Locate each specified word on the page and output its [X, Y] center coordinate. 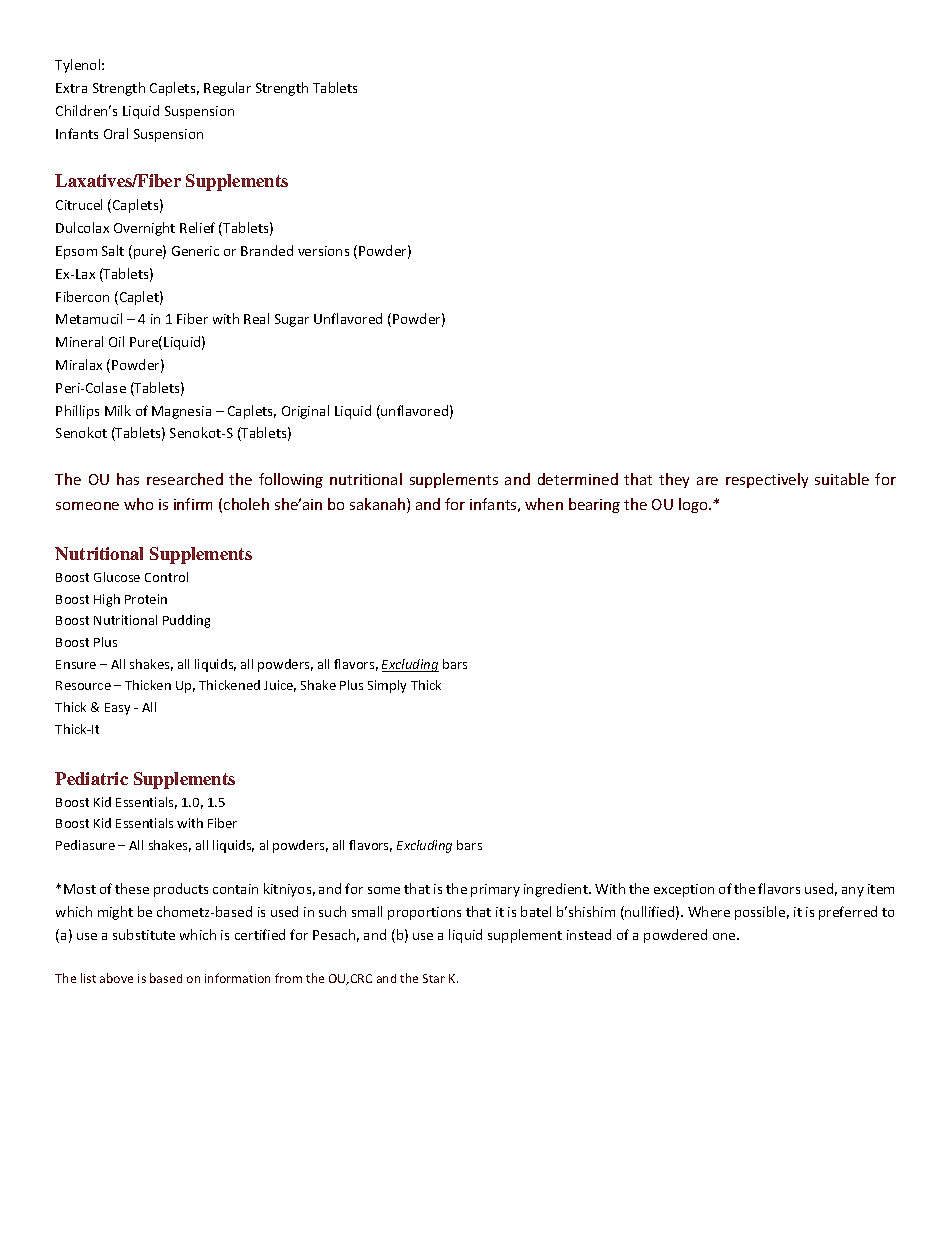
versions [323, 251]
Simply [387, 686]
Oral [116, 133]
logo [694, 505]
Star [434, 978]
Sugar [292, 320]
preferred [848, 913]
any [853, 892]
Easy [117, 709]
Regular [227, 89]
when [544, 504]
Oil [116, 341]
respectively [767, 480]
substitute [144, 934]
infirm [193, 504]
